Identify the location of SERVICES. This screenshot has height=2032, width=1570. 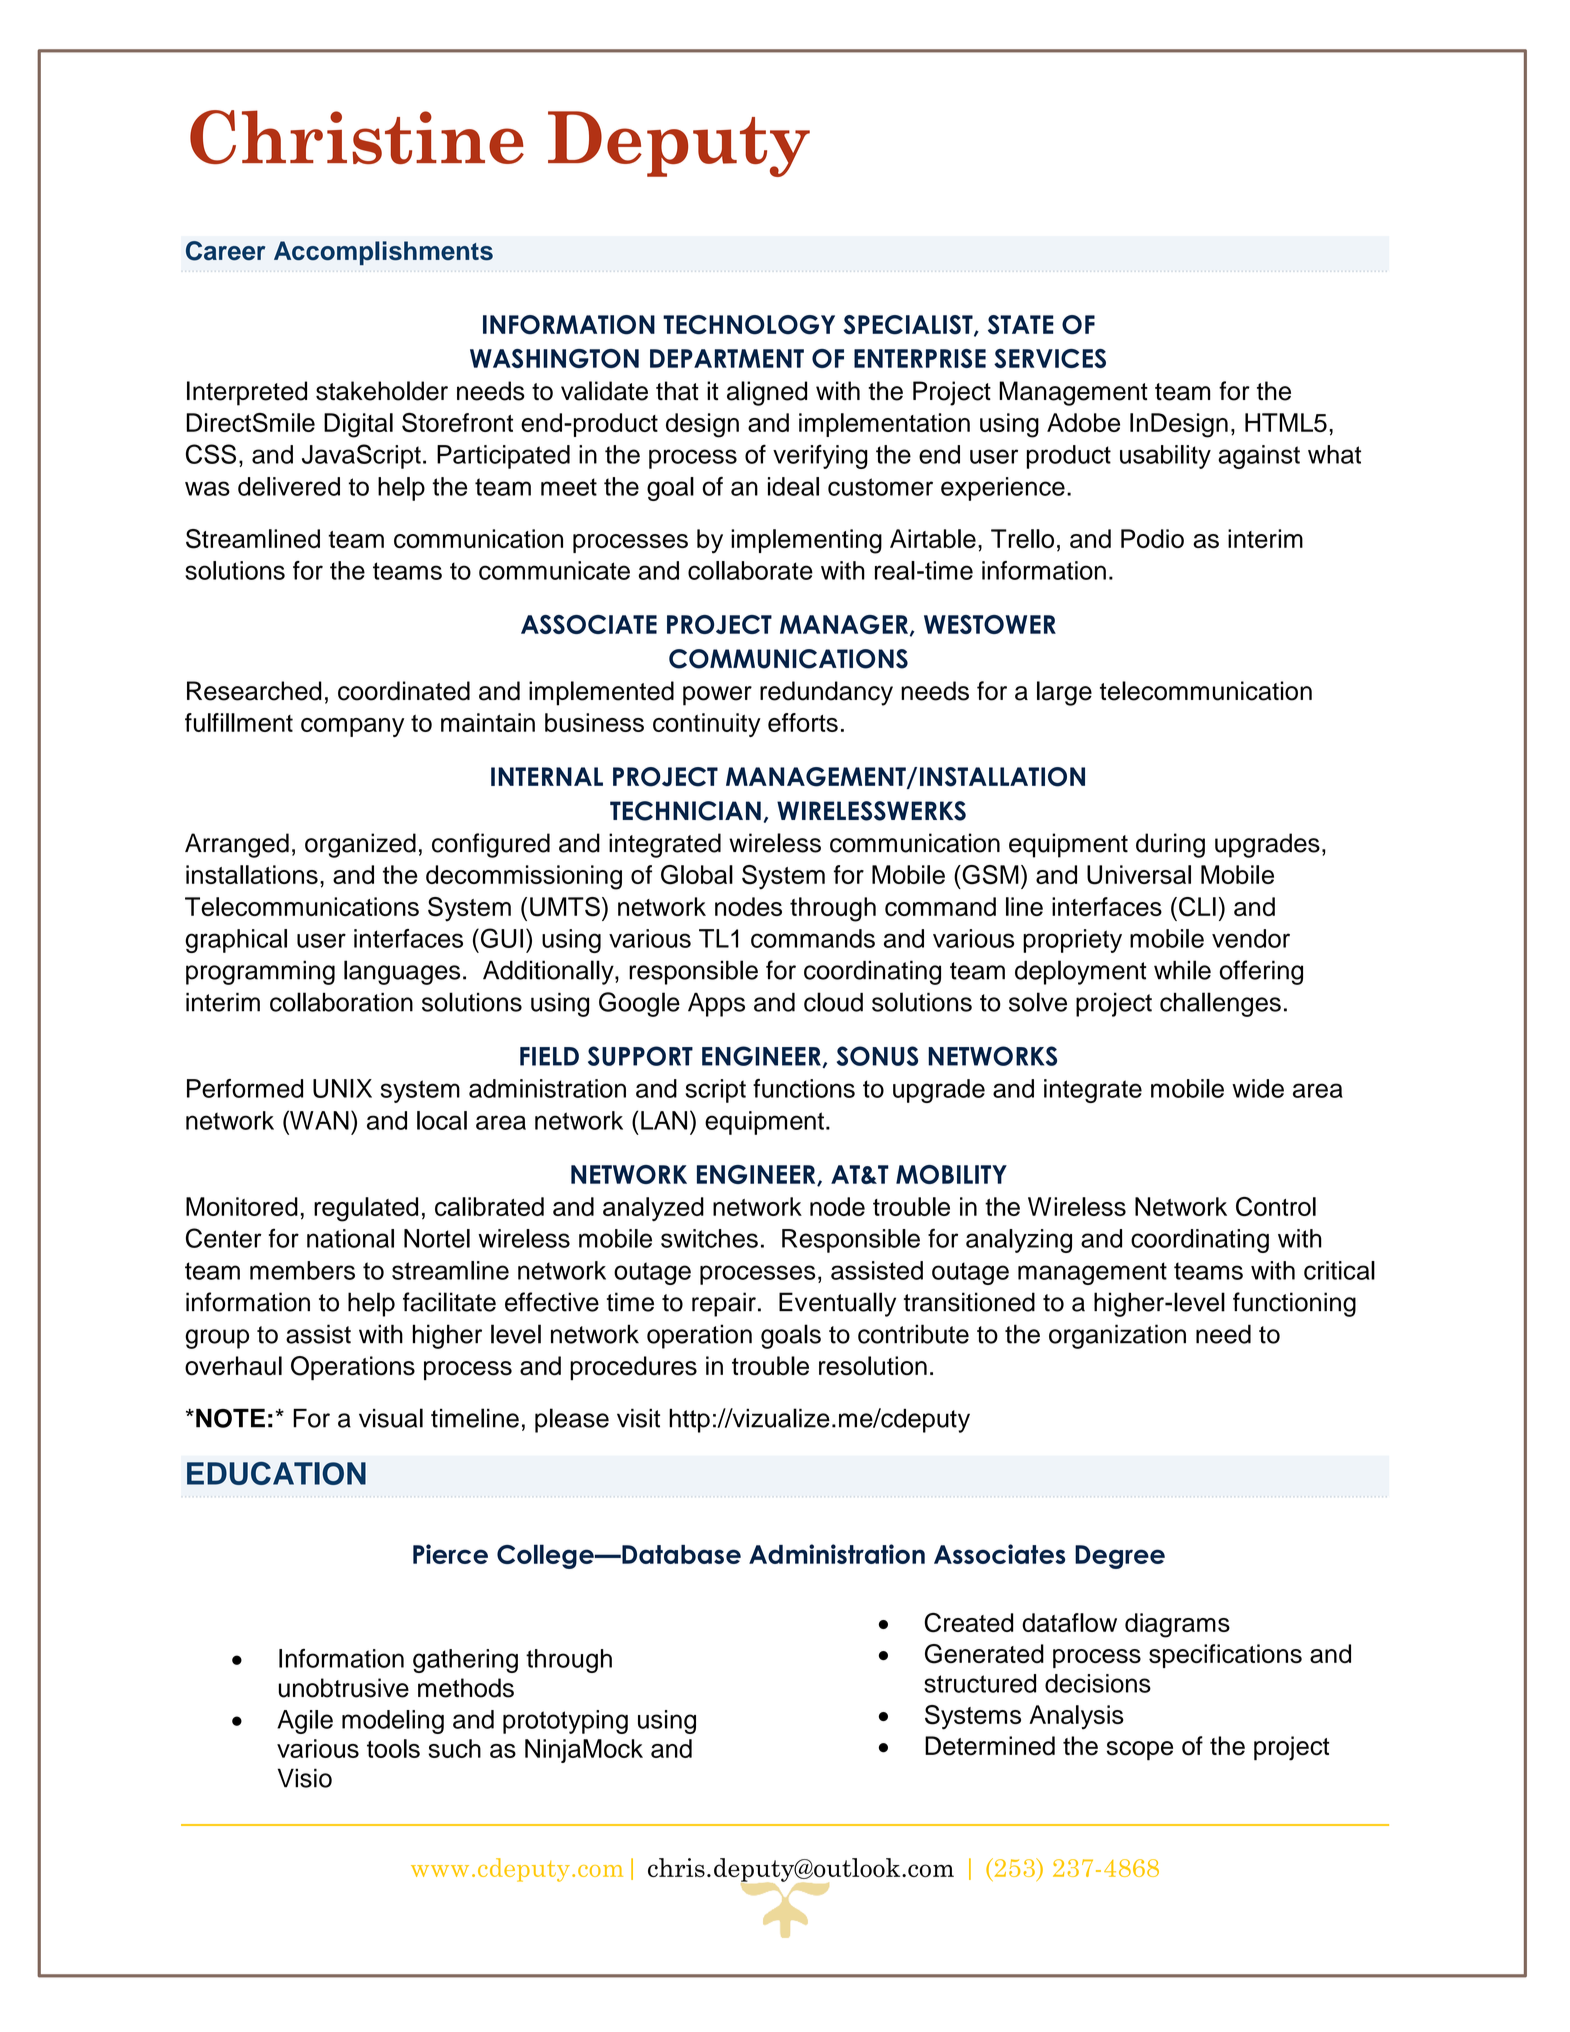
(1050, 358).
